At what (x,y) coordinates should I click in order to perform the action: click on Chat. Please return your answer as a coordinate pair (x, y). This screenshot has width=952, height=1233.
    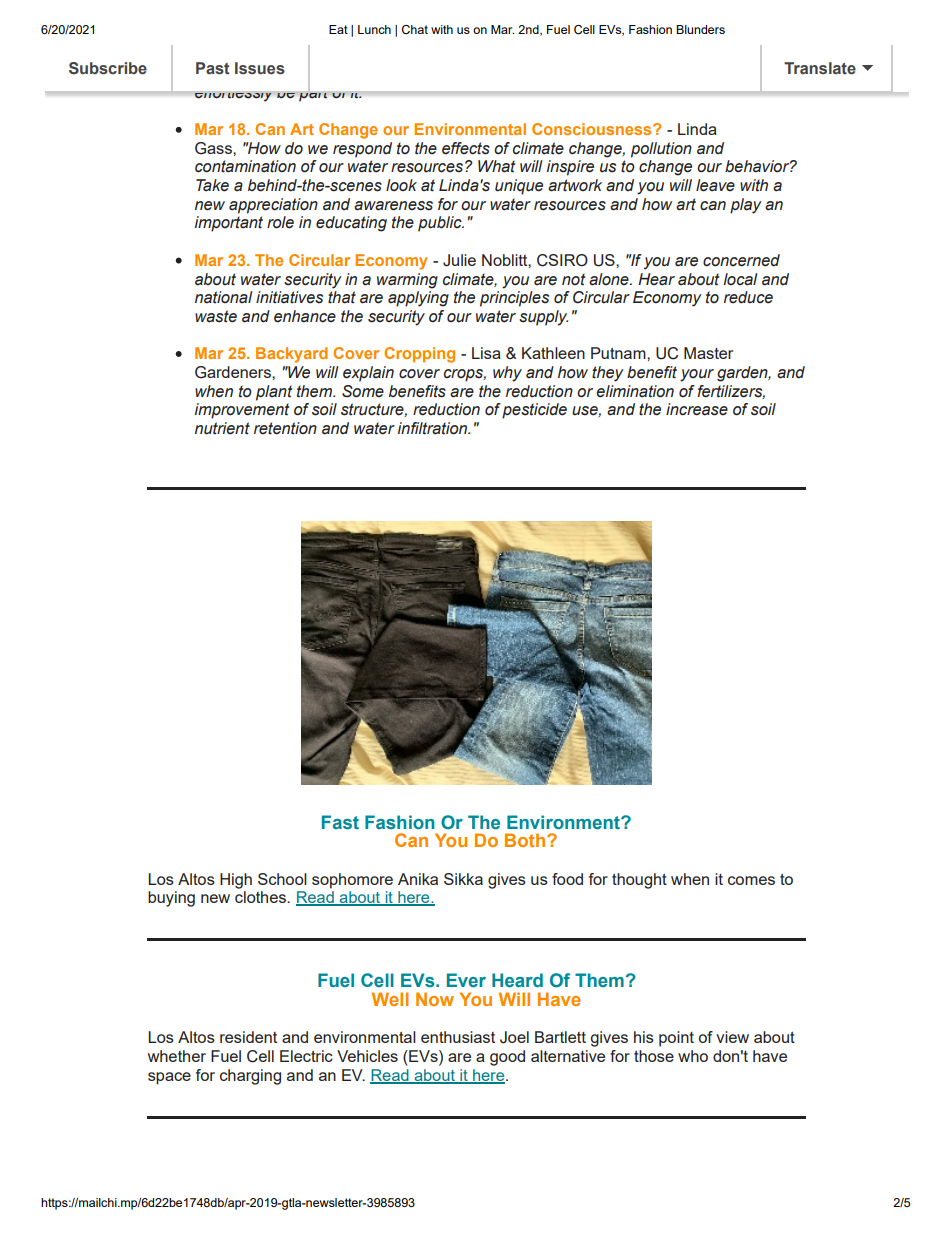
    Looking at the image, I should click on (415, 29).
